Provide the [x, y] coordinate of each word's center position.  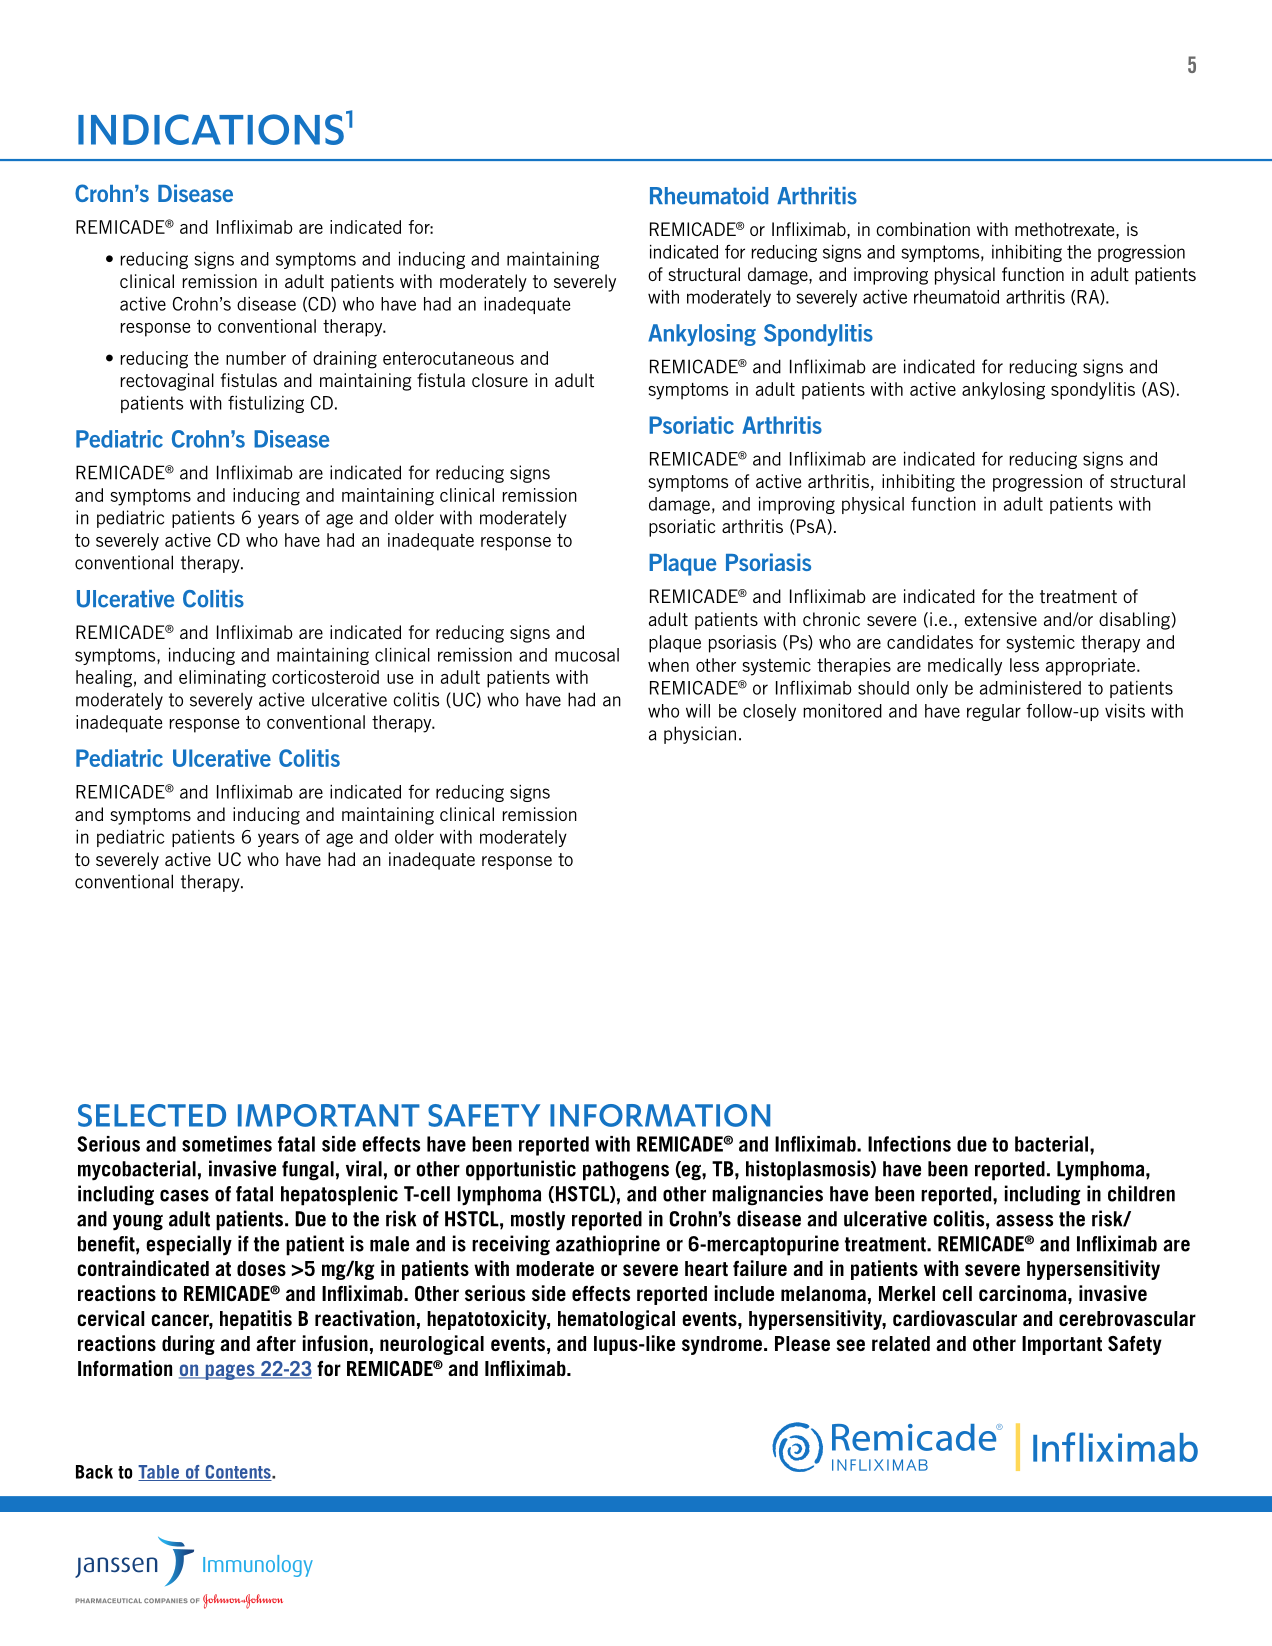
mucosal [587, 655]
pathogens [626, 1171]
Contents [238, 1473]
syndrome [722, 1345]
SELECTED [152, 1115]
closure [500, 380]
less [1024, 665]
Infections [909, 1144]
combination [923, 229]
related [901, 1343]
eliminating [222, 679]
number [256, 358]
